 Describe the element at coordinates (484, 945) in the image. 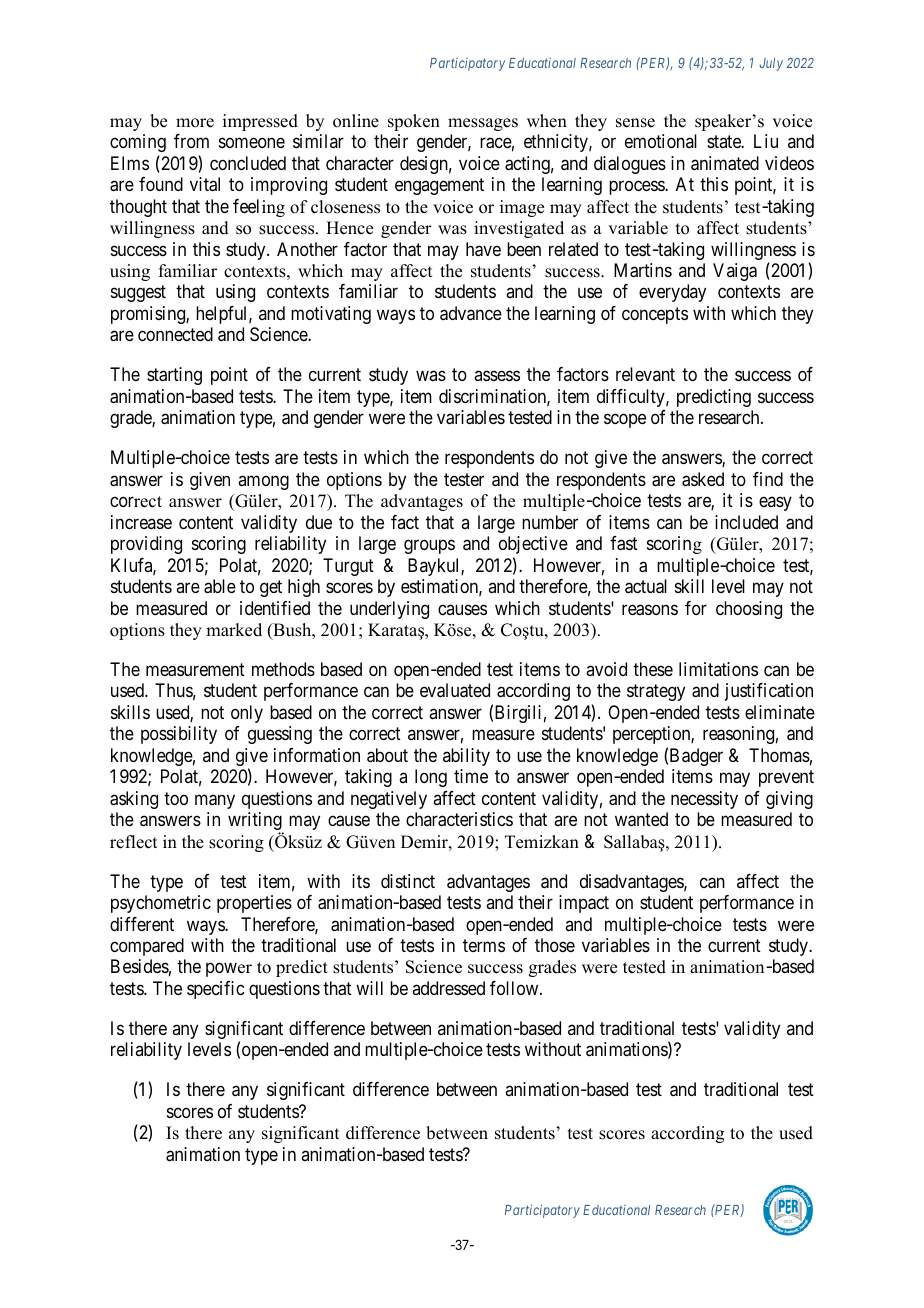

I see `terms` at that location.
